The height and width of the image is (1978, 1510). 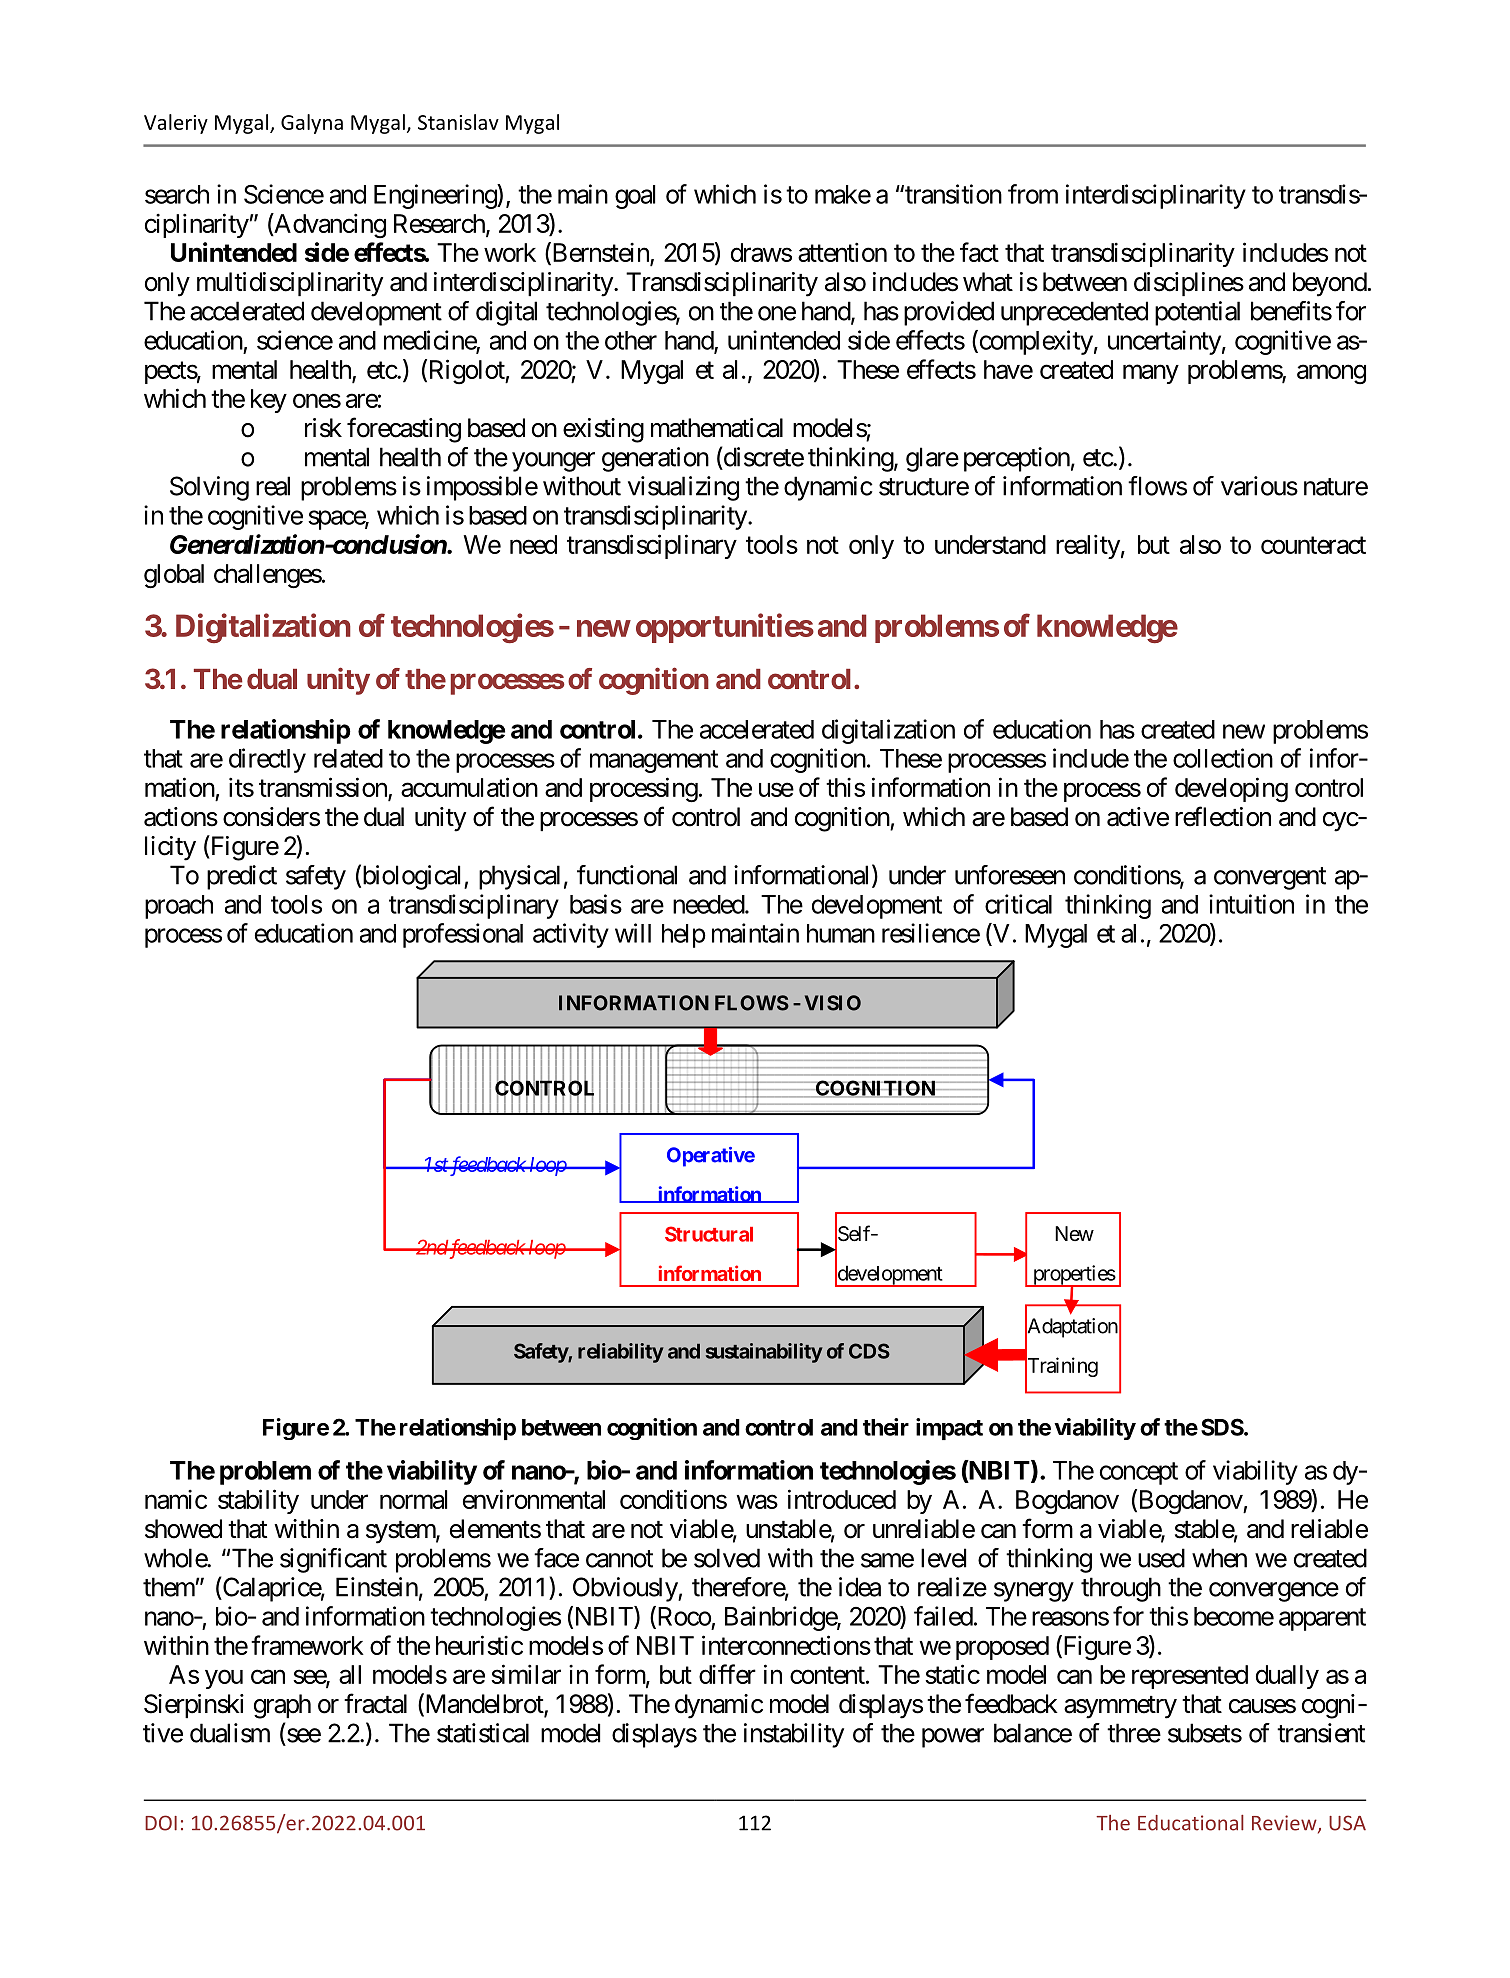 I want to click on differ, so click(x=727, y=1674).
